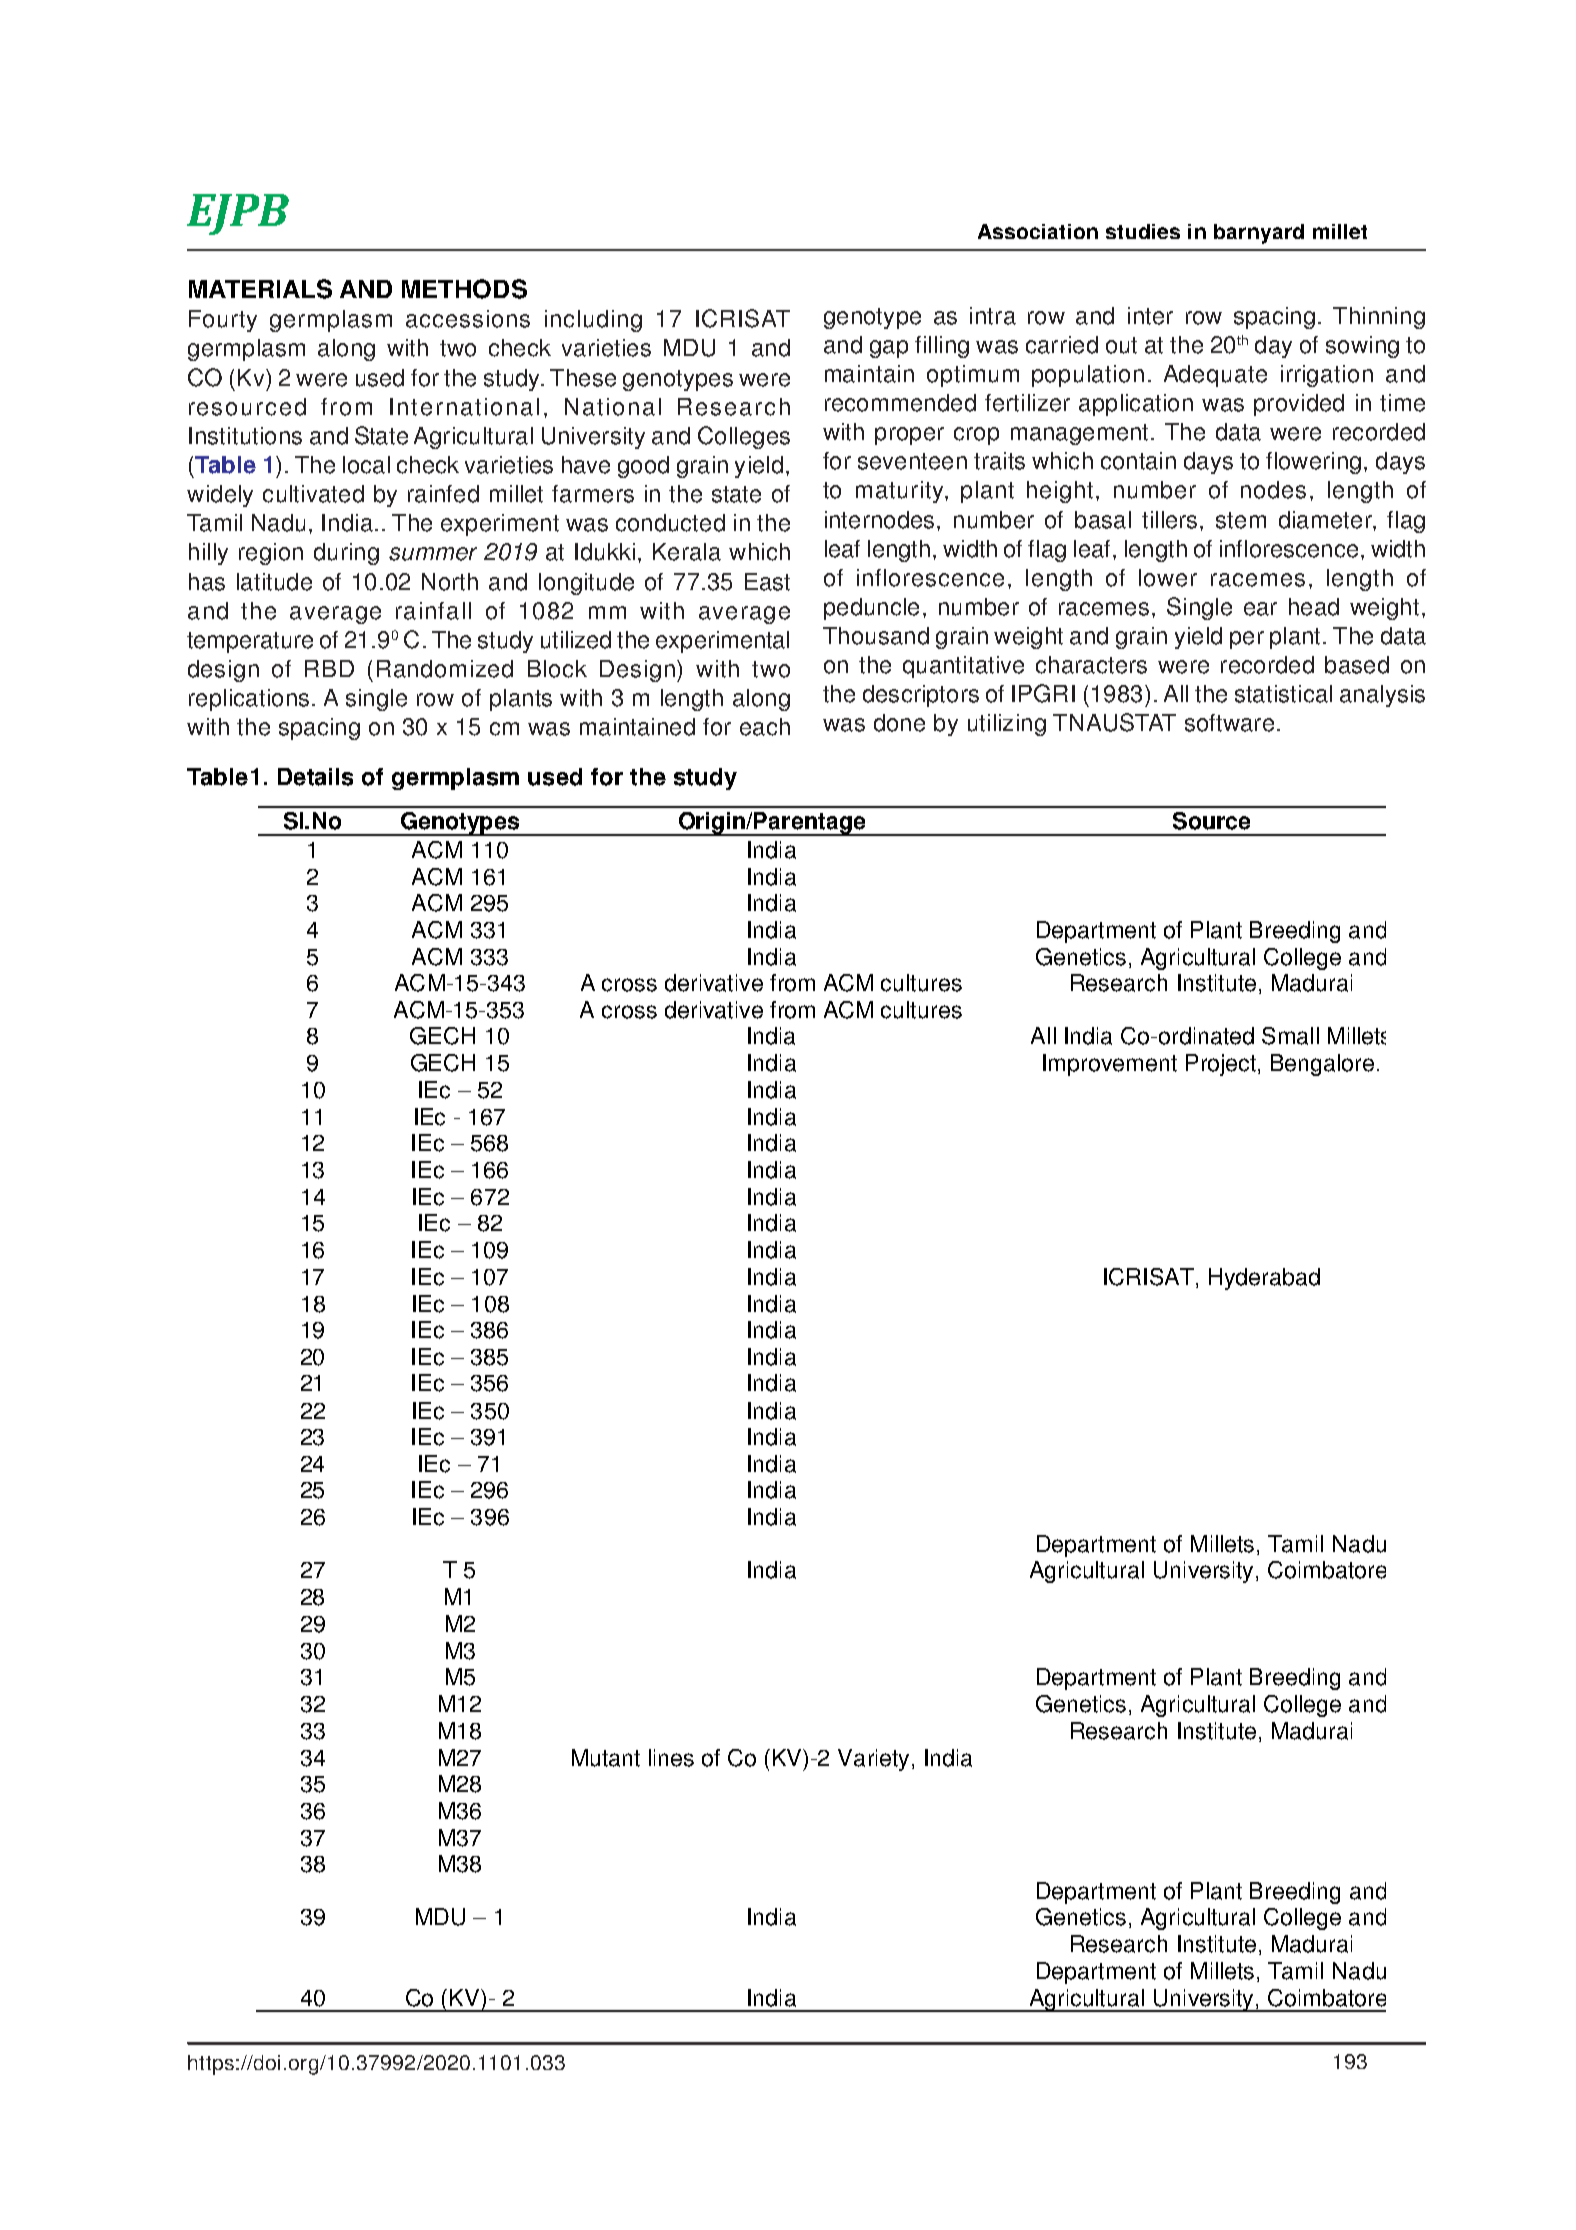 Image resolution: width=1576 pixels, height=2230 pixels. I want to click on gap, so click(889, 349).
